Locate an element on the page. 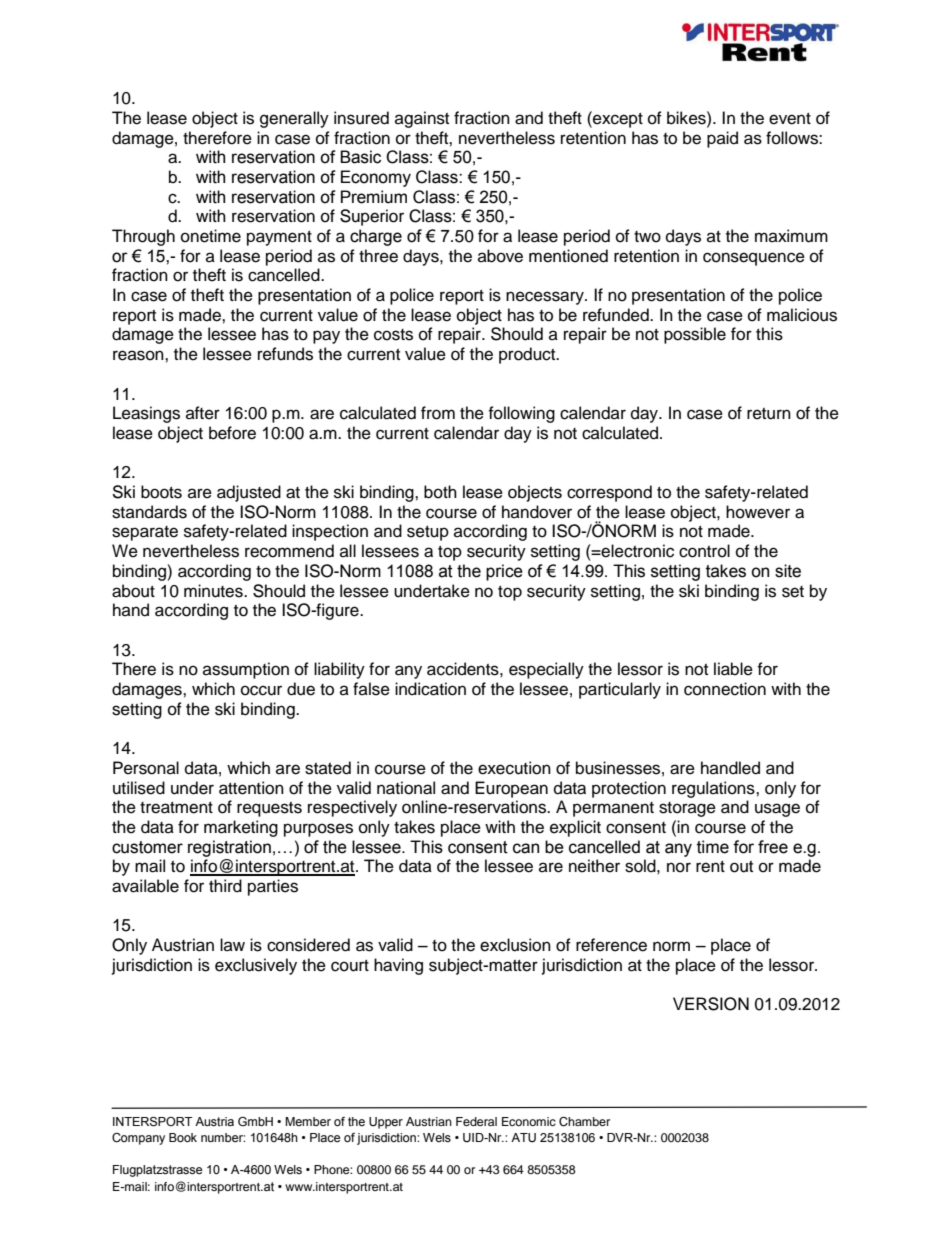 This page has height=1233, width=952. minutes is located at coordinates (214, 591).
